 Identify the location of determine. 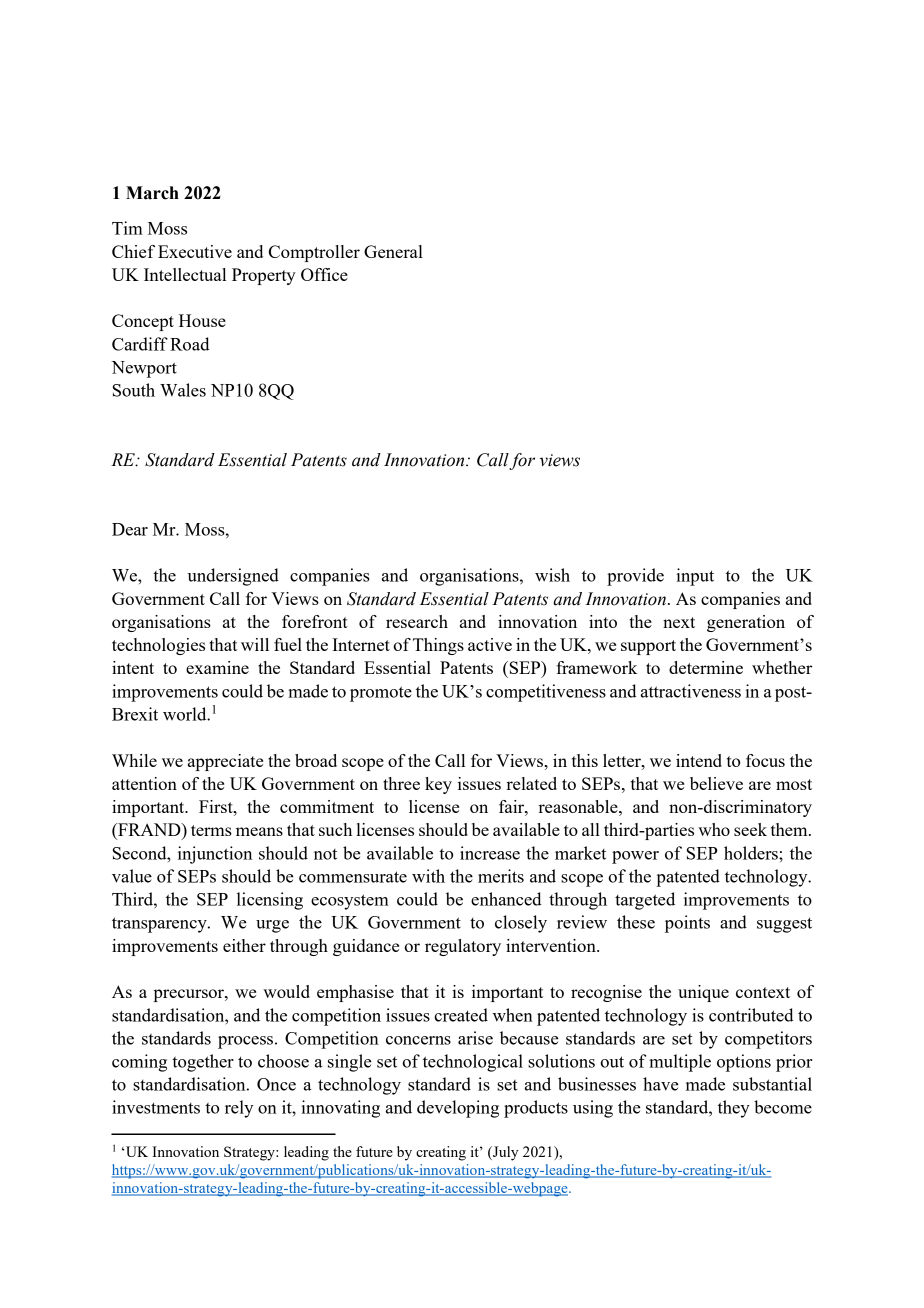
(706, 667).
